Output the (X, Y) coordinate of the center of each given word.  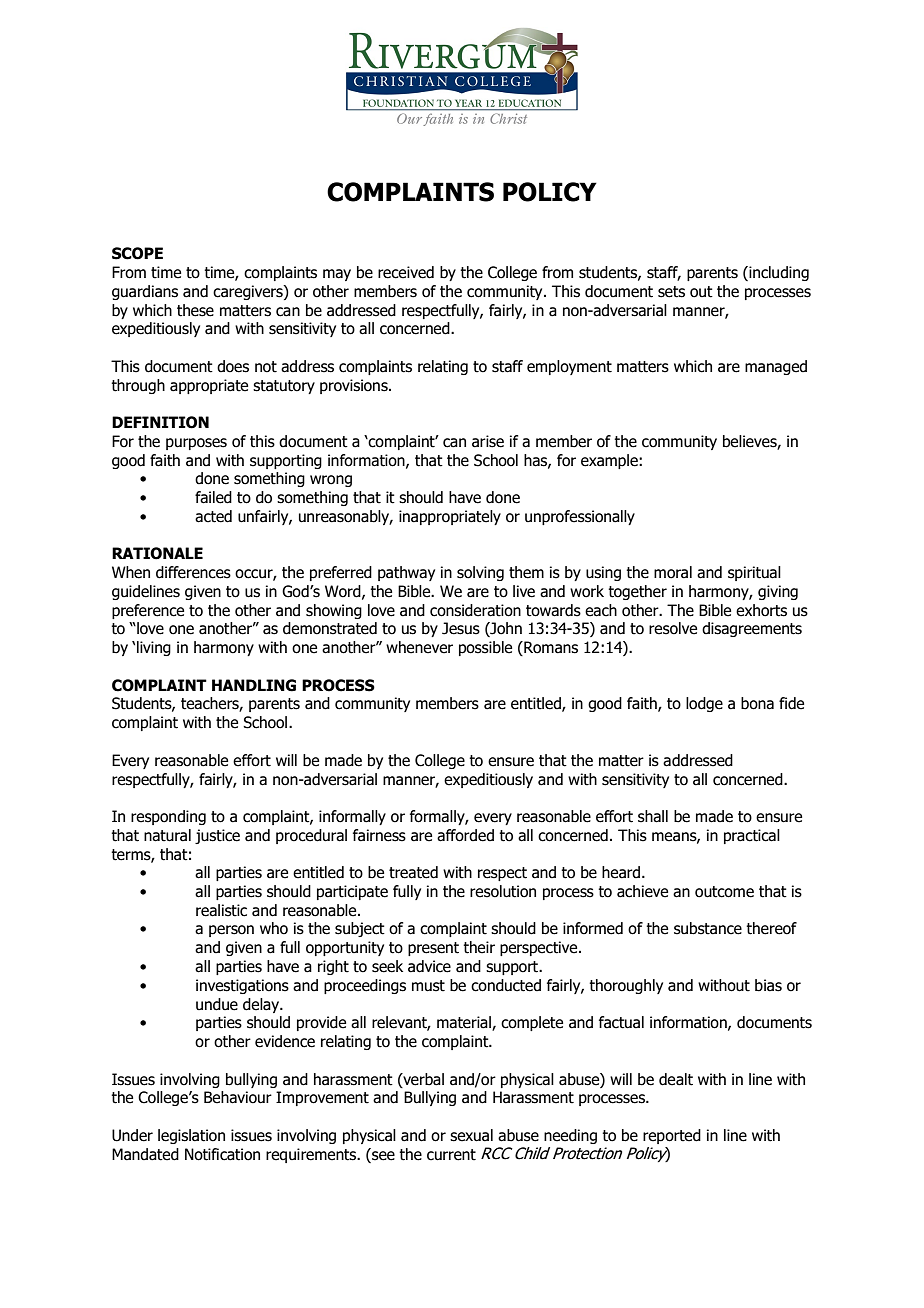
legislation (191, 1136)
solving (480, 573)
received (406, 272)
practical (752, 836)
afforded (465, 835)
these (195, 310)
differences (193, 572)
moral (673, 572)
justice (217, 836)
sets (671, 292)
